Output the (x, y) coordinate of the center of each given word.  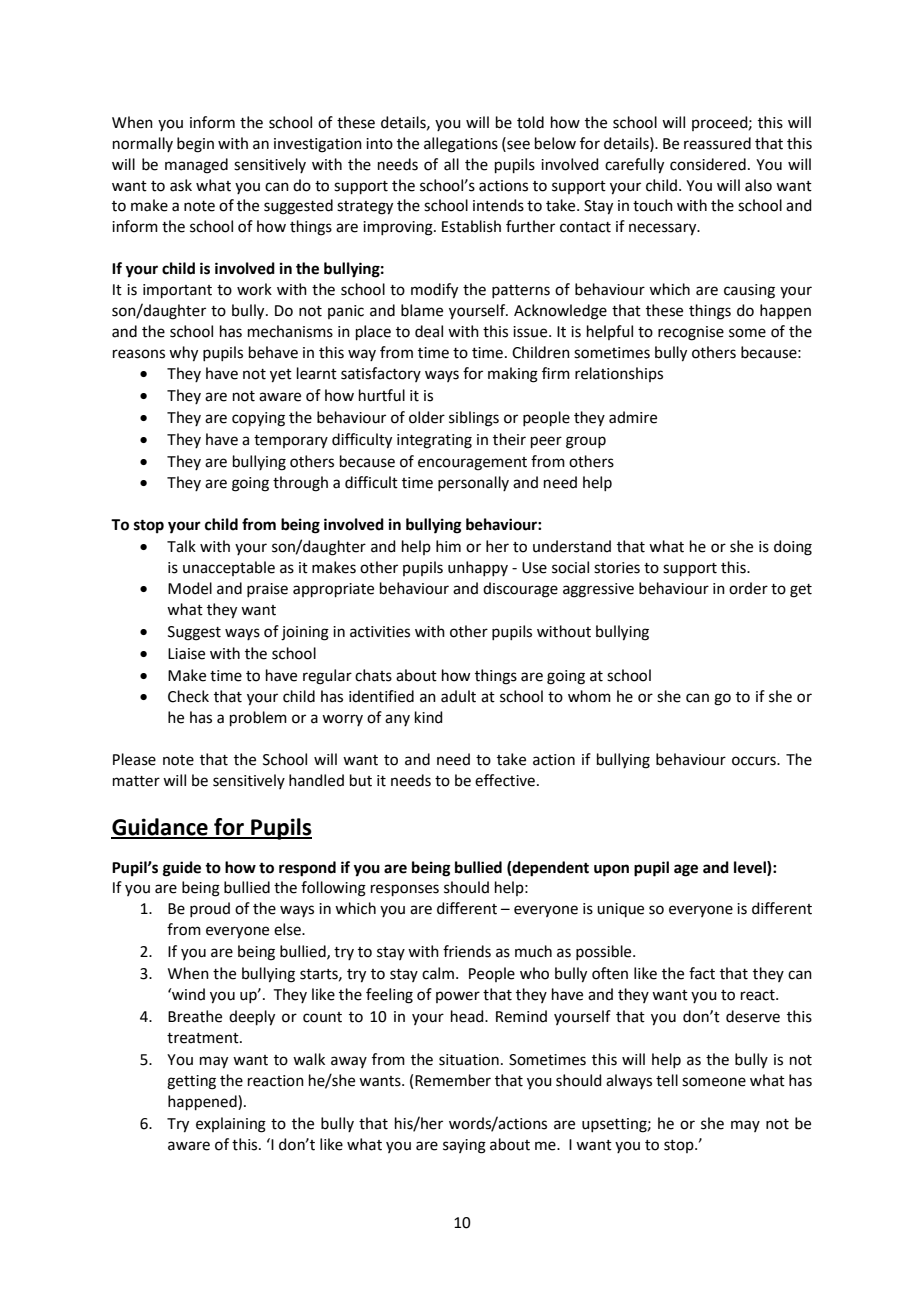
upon (611, 870)
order (748, 588)
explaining (231, 1125)
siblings (474, 419)
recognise (691, 333)
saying (464, 1146)
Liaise (186, 654)
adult (458, 696)
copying (258, 419)
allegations (461, 145)
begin (195, 145)
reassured (717, 143)
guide (182, 869)
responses (405, 890)
